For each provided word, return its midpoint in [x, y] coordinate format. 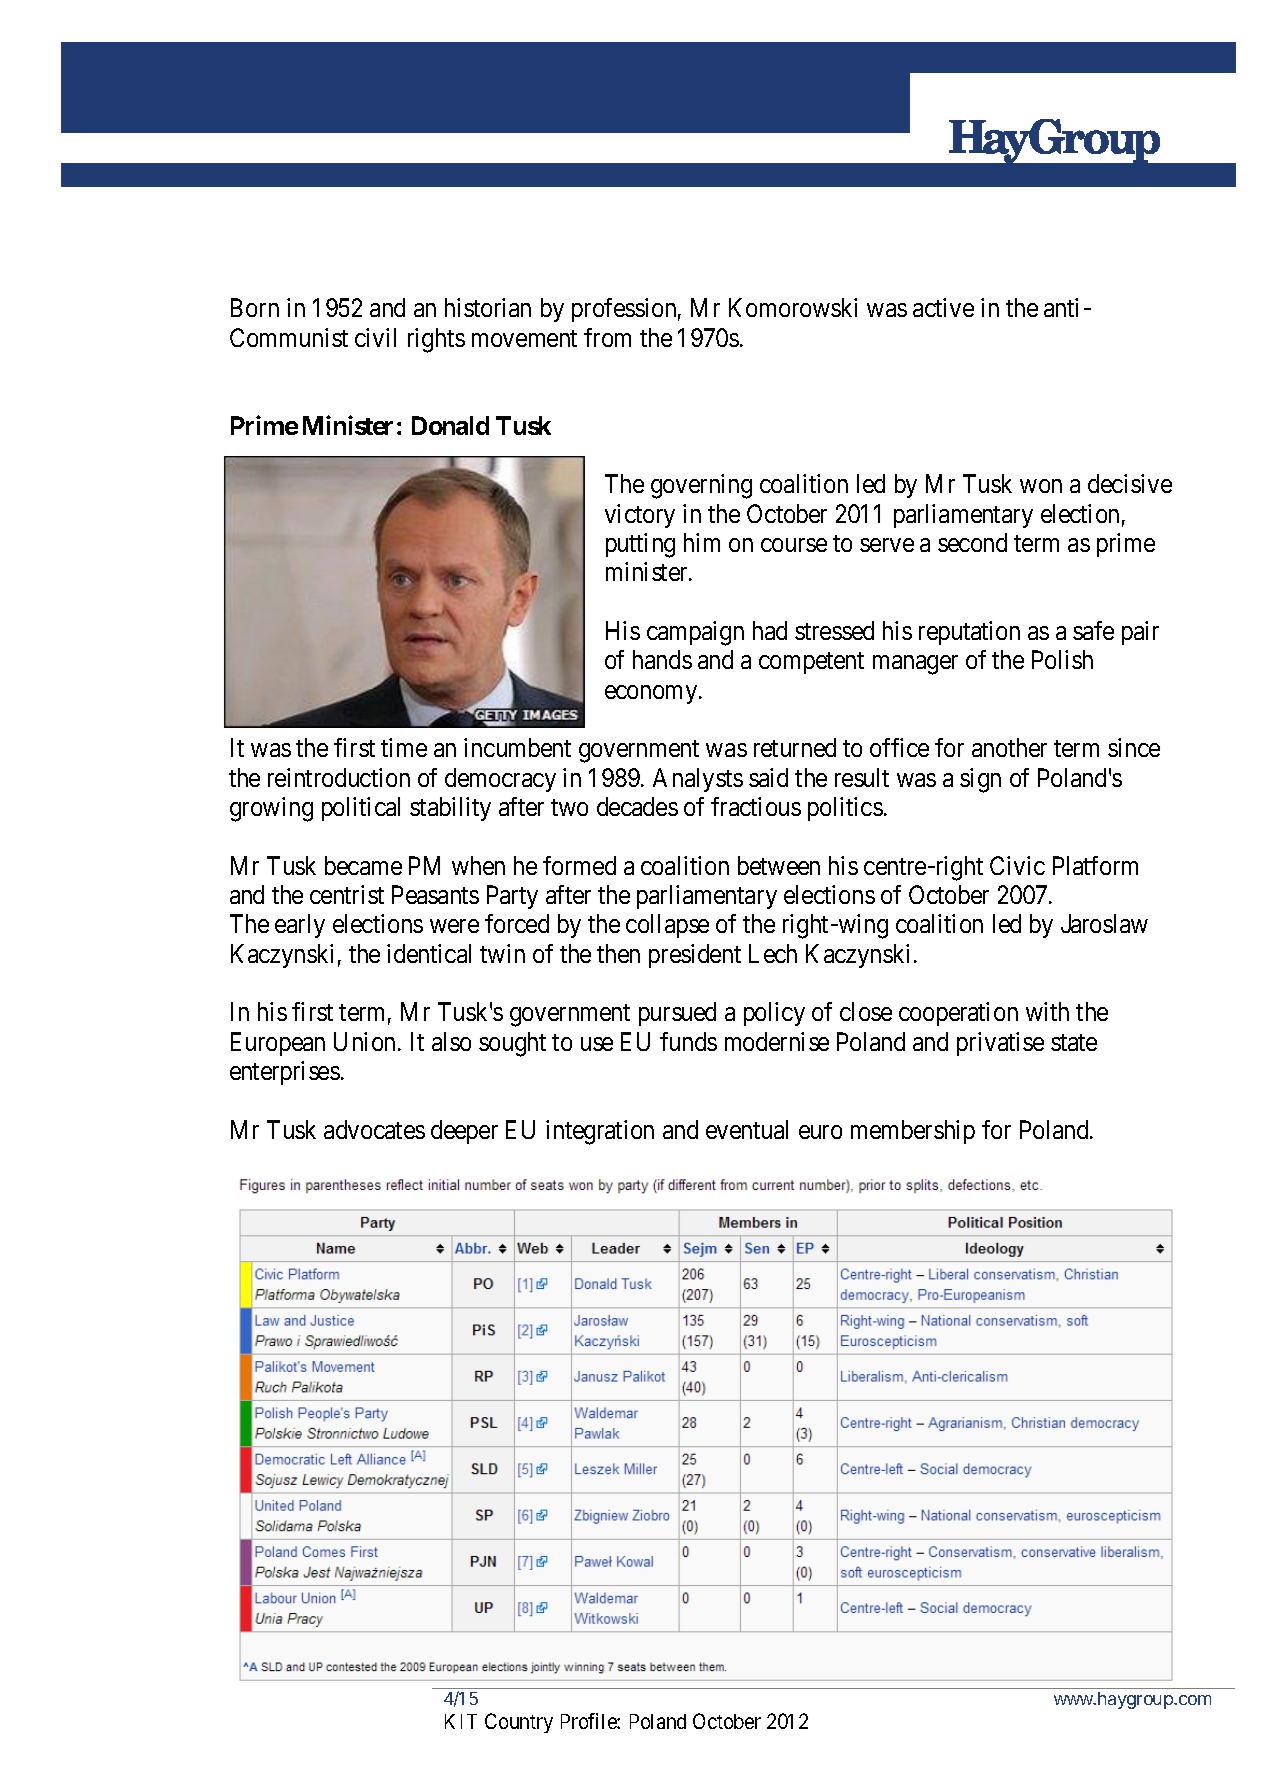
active [943, 307]
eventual [747, 1129]
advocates [374, 1129]
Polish [1062, 659]
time [404, 747]
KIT [461, 1721]
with [1047, 1011]
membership [913, 1132]
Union [366, 1041]
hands [662, 659]
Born [255, 308]
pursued [677, 1014]
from [607, 337]
